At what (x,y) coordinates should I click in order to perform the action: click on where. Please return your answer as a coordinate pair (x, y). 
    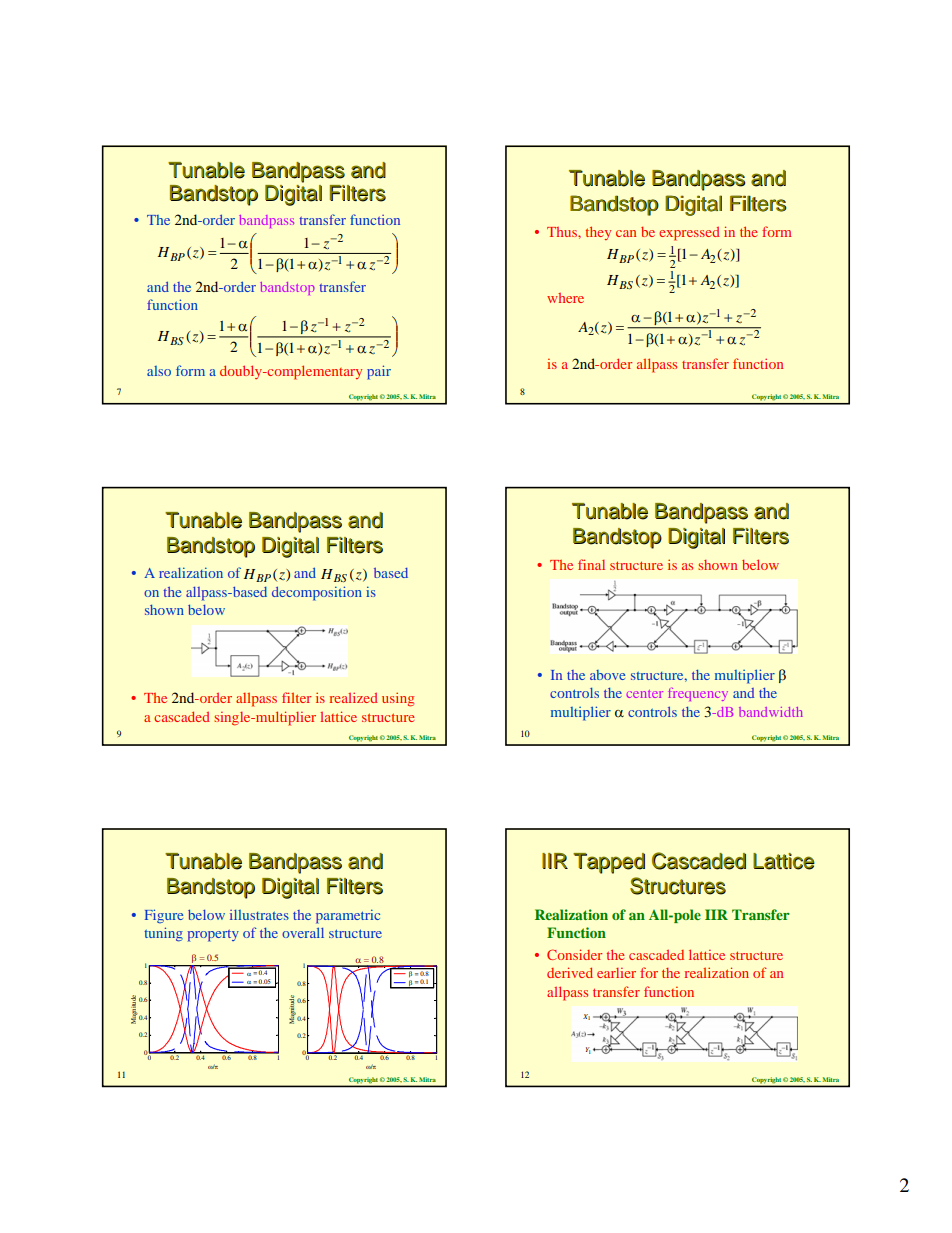
    Looking at the image, I should click on (565, 298).
